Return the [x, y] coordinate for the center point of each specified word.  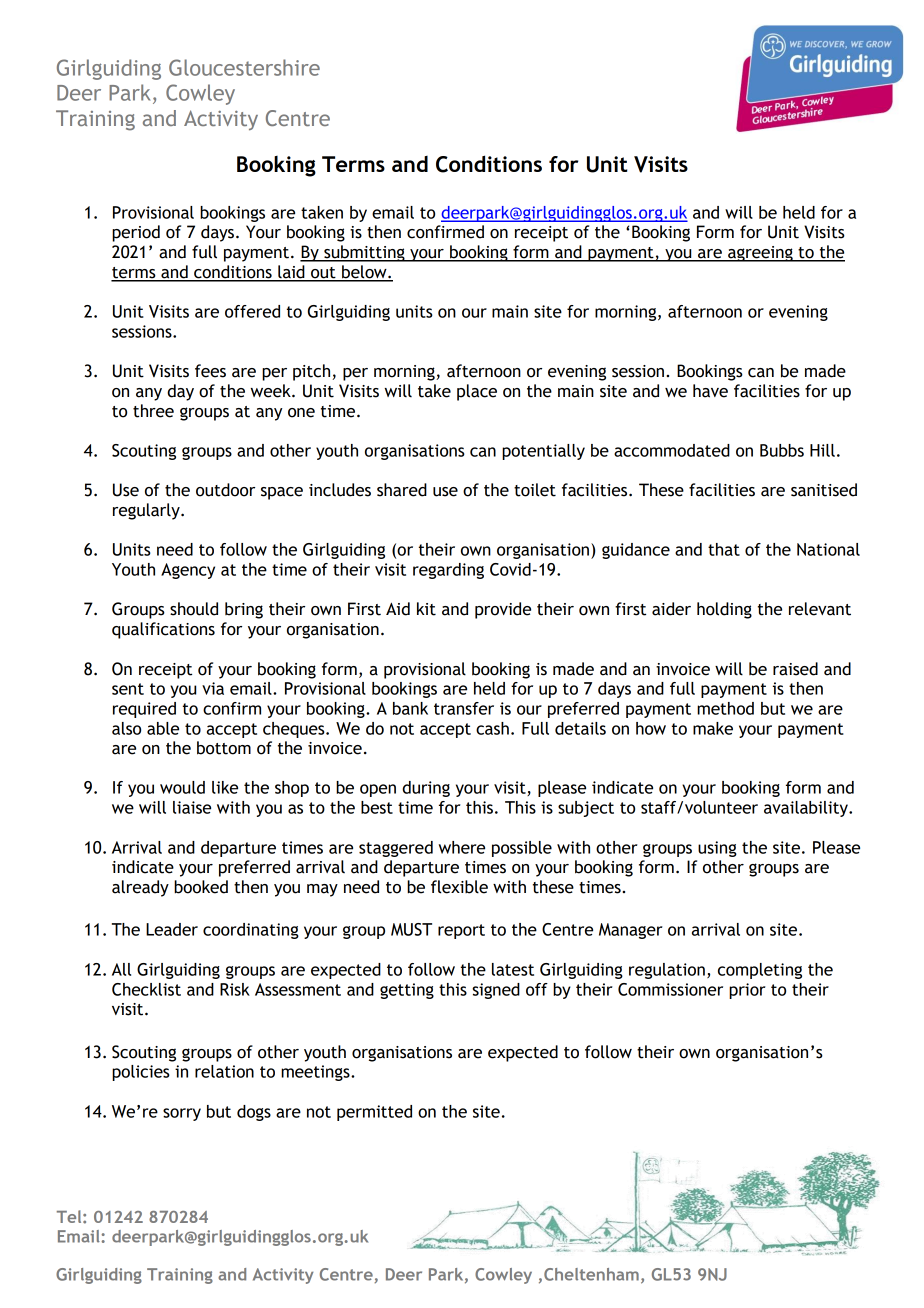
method [725, 708]
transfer [464, 708]
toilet [535, 490]
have [710, 391]
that [724, 549]
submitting [364, 253]
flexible [459, 887]
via [213, 688]
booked [201, 887]
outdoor [225, 490]
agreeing [760, 254]
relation [224, 1071]
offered [252, 311]
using [717, 849]
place [477, 392]
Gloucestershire [244, 67]
